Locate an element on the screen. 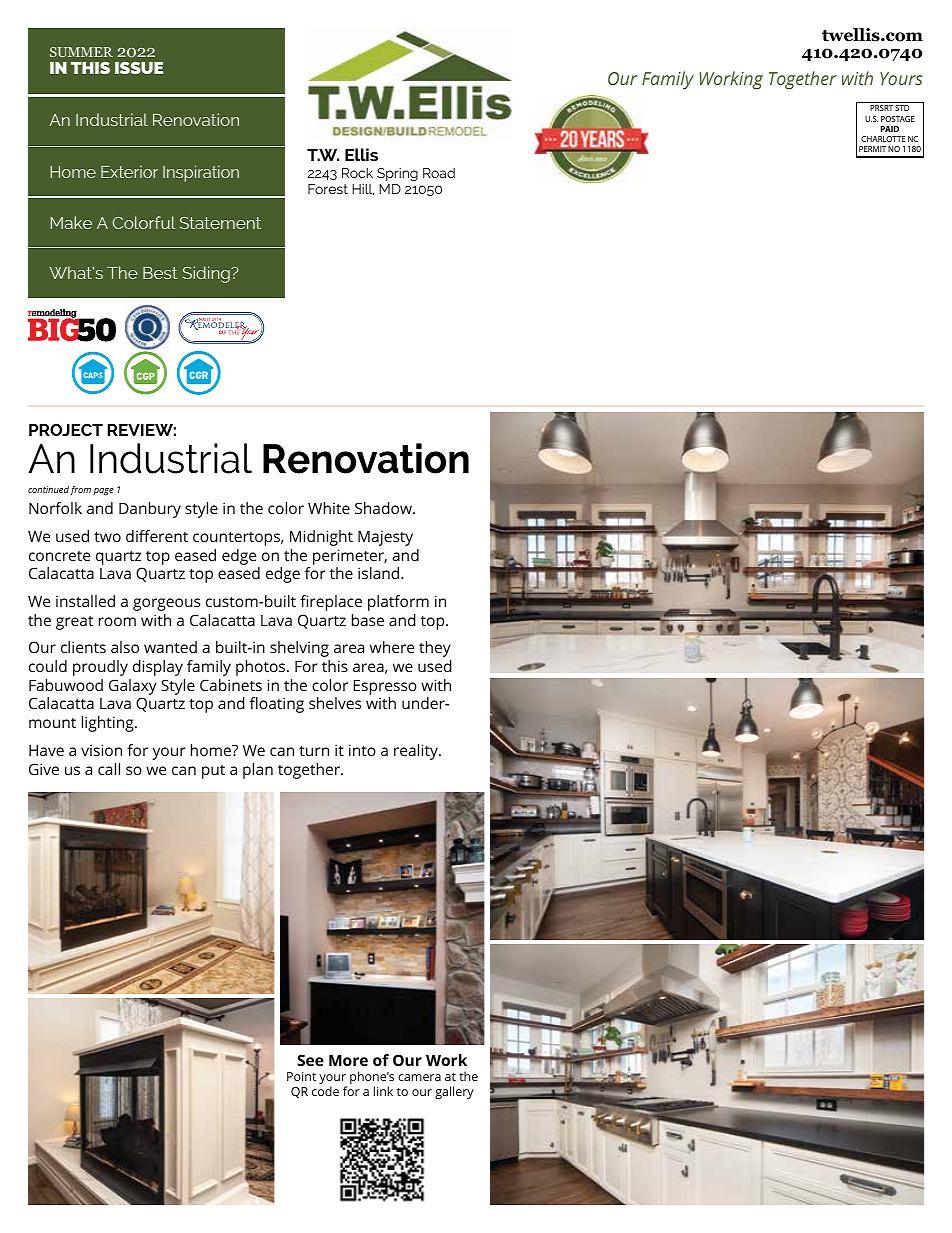  they is located at coordinates (435, 649).
